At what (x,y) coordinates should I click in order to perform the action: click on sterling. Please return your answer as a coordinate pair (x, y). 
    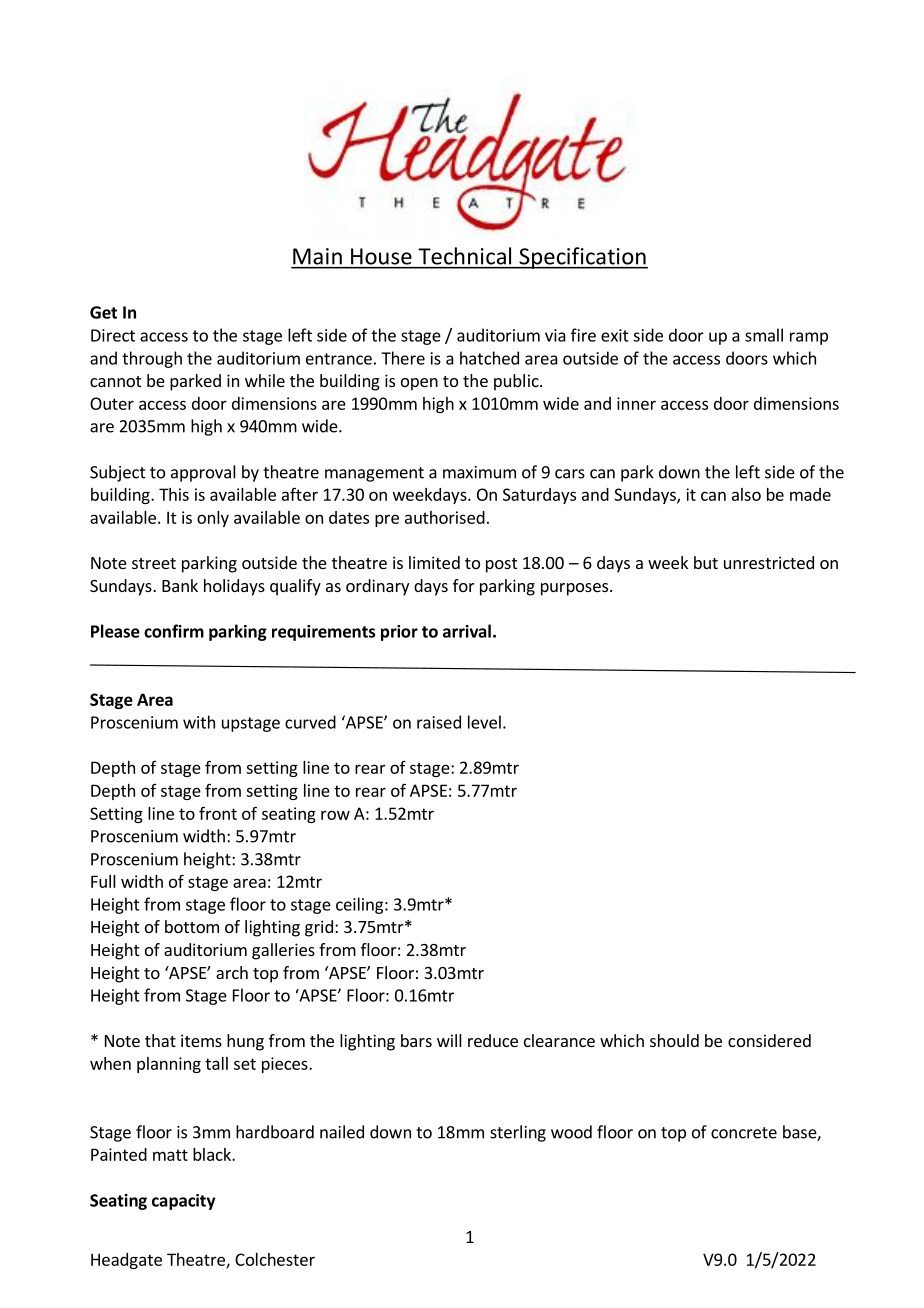
    Looking at the image, I should click on (518, 1133).
